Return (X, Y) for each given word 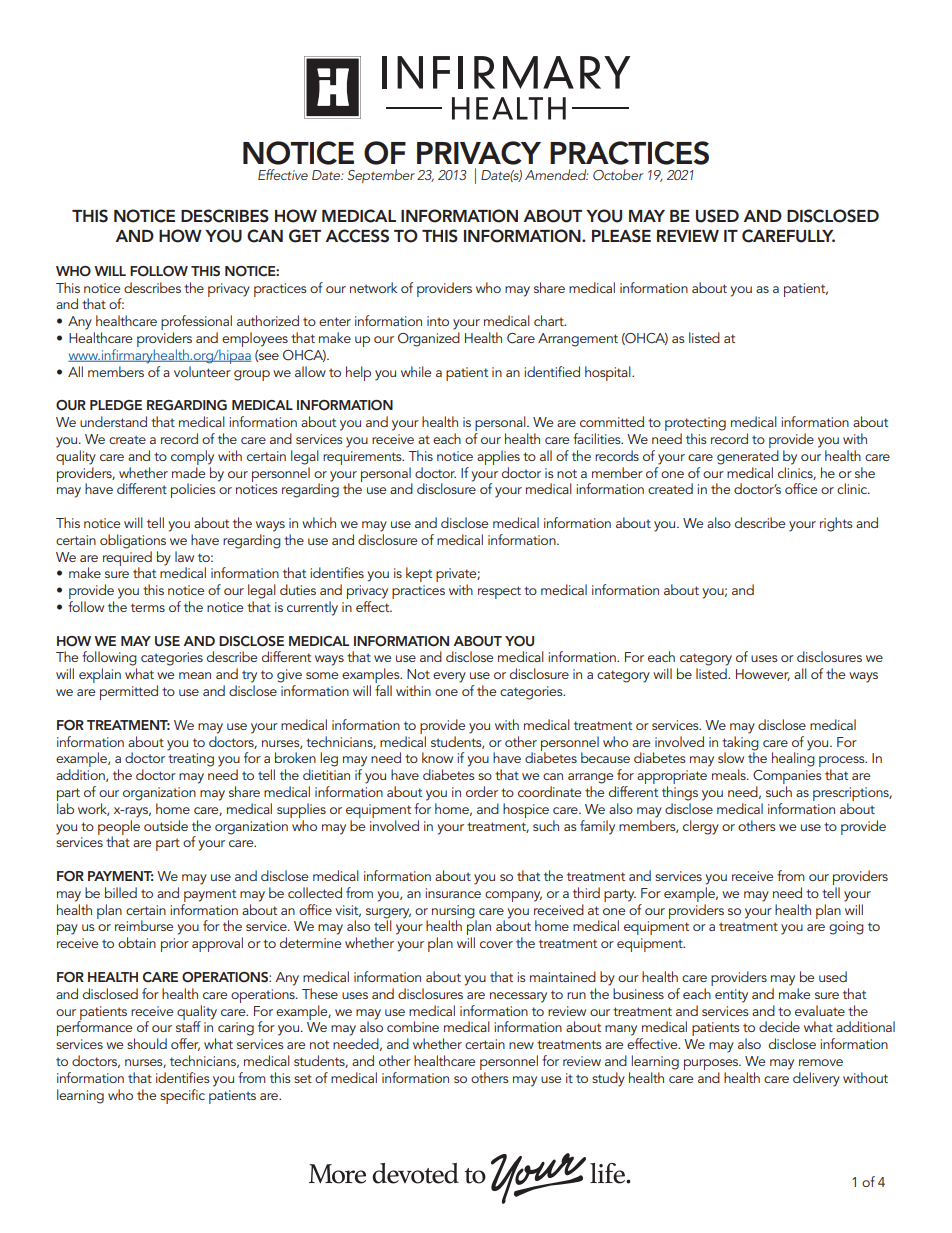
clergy (701, 827)
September (381, 176)
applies (498, 457)
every (449, 677)
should (147, 1043)
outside (166, 825)
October (618, 175)
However (763, 675)
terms (148, 607)
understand (113, 421)
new (521, 1045)
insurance (453, 893)
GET (305, 236)
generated (748, 457)
